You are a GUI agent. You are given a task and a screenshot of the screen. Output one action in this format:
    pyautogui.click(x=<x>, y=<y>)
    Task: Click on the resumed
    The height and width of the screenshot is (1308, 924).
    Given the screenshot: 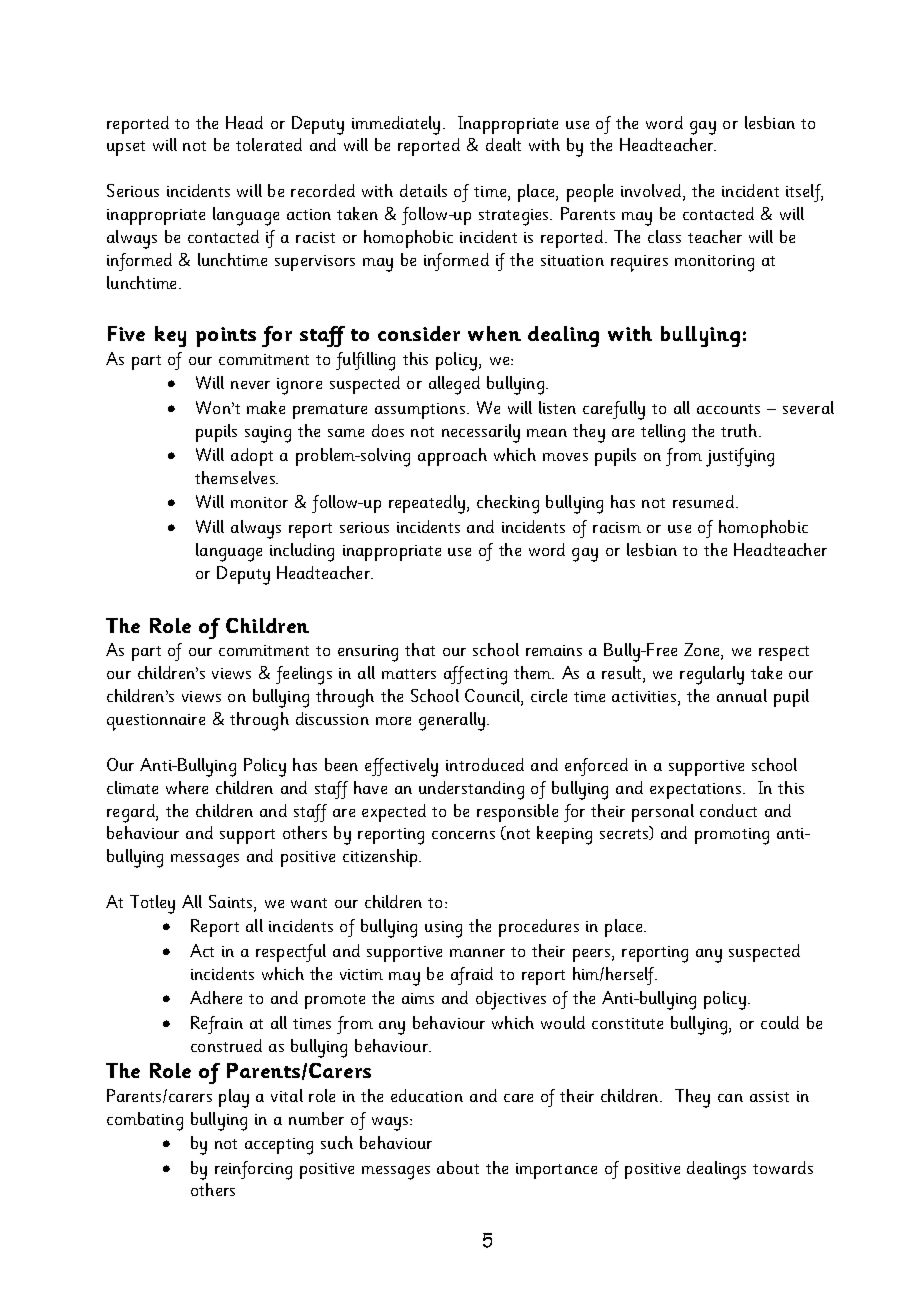 What is the action you would take?
    pyautogui.click(x=705, y=501)
